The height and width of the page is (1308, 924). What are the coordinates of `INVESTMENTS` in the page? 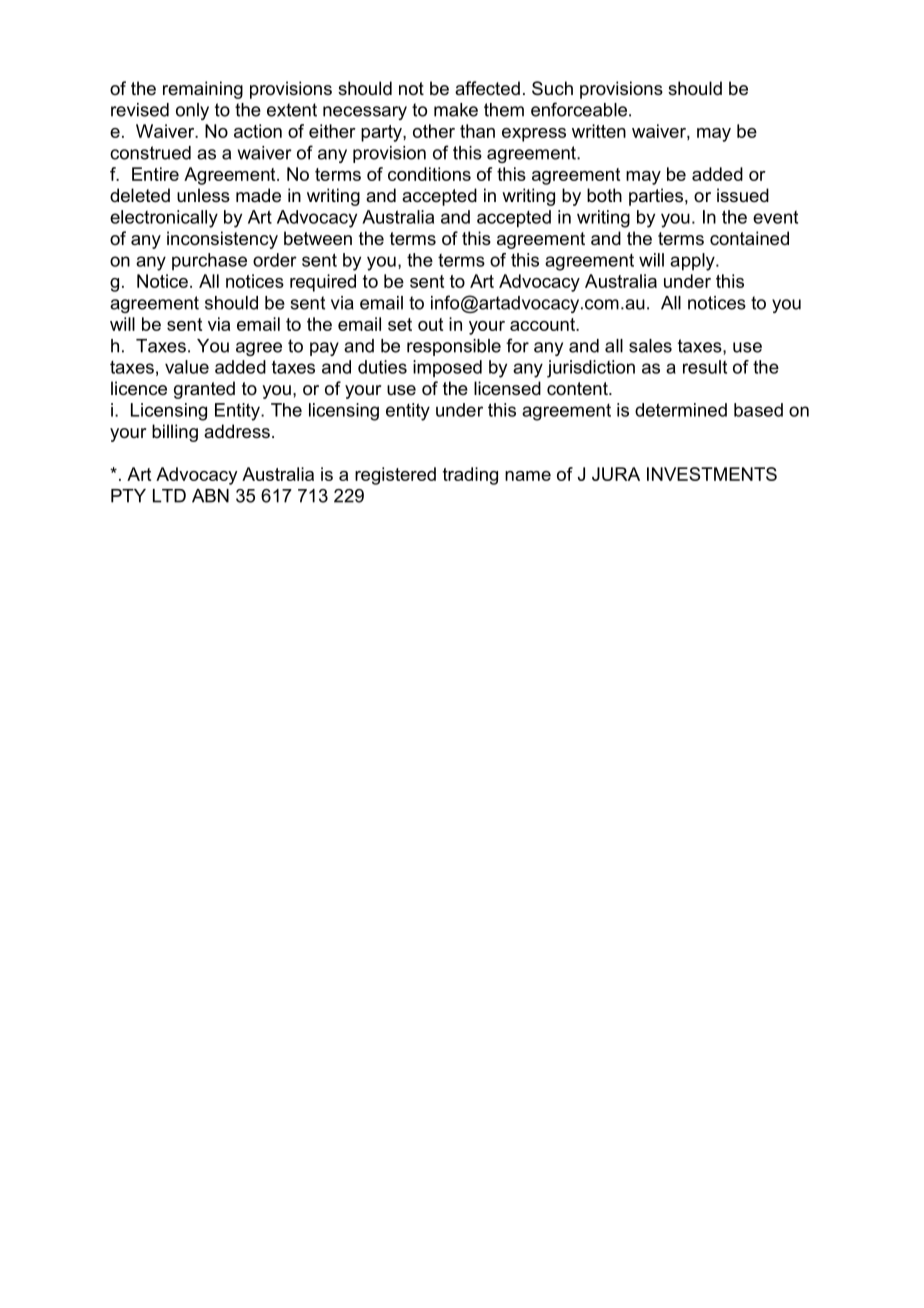 It's located at (712, 474).
